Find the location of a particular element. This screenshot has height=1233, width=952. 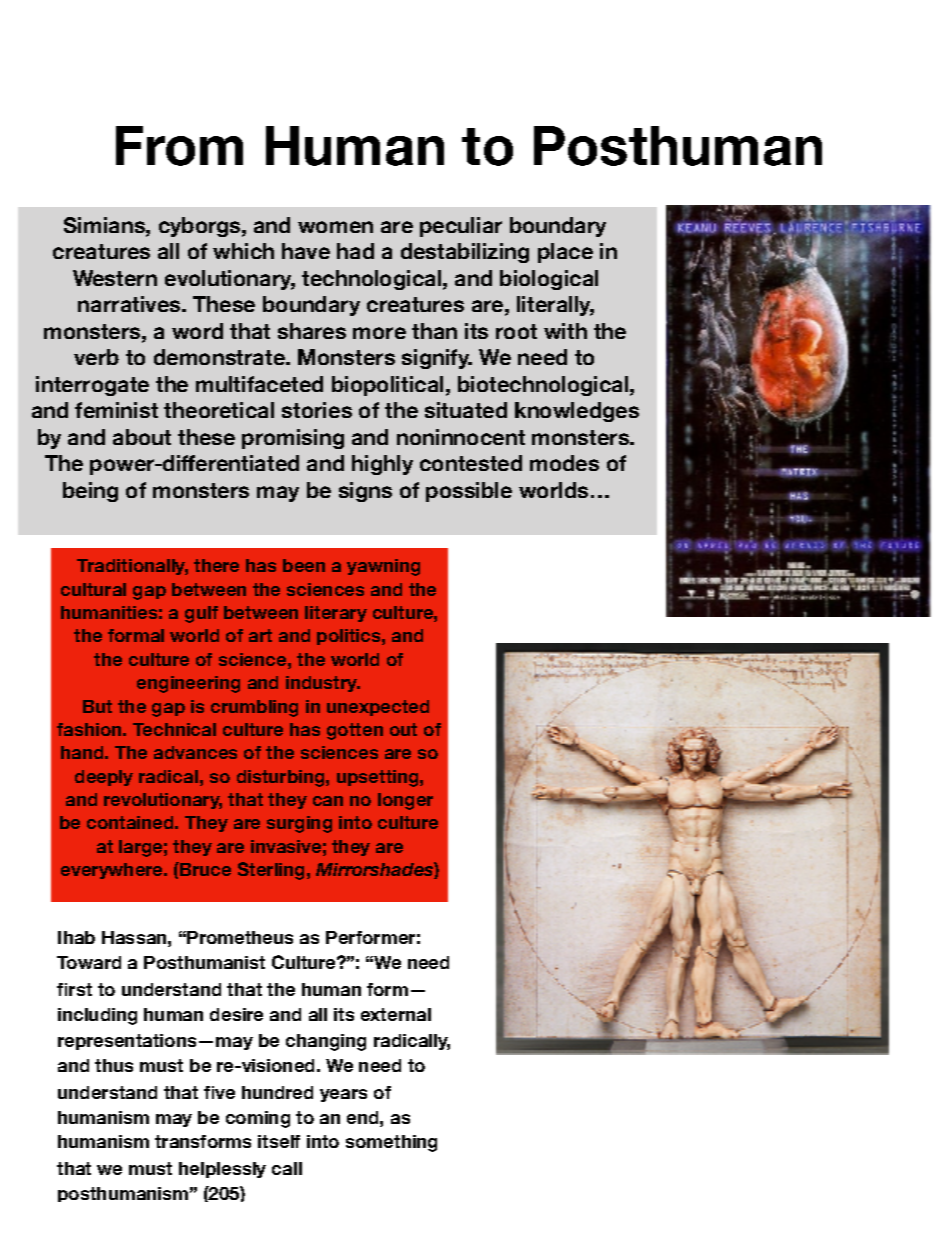

situated is located at coordinates (466, 410).
